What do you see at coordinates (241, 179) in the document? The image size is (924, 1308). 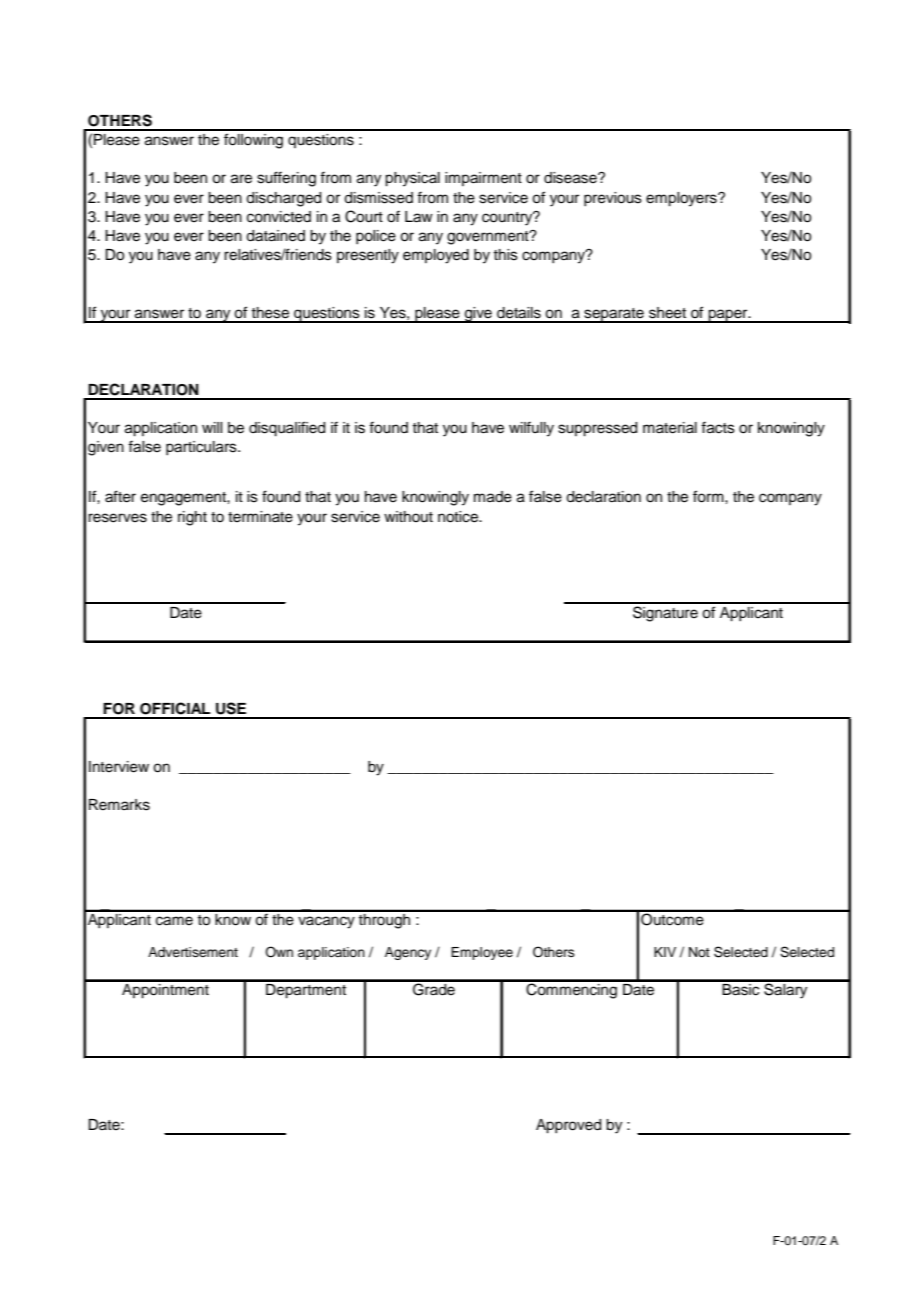 I see `are` at bounding box center [241, 179].
